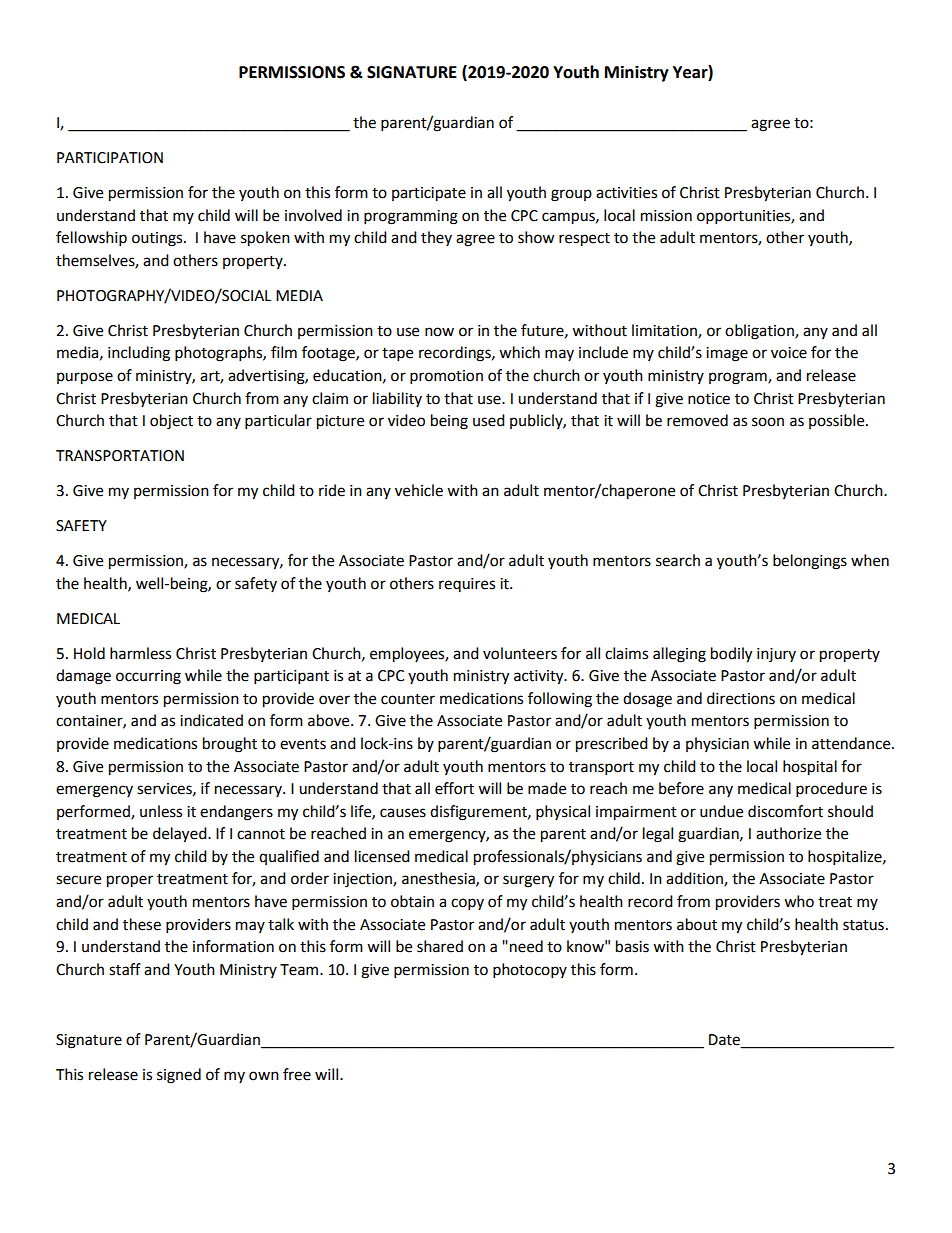 This page has width=952, height=1233. What do you see at coordinates (419, 490) in the page?
I see `vehicle` at bounding box center [419, 490].
